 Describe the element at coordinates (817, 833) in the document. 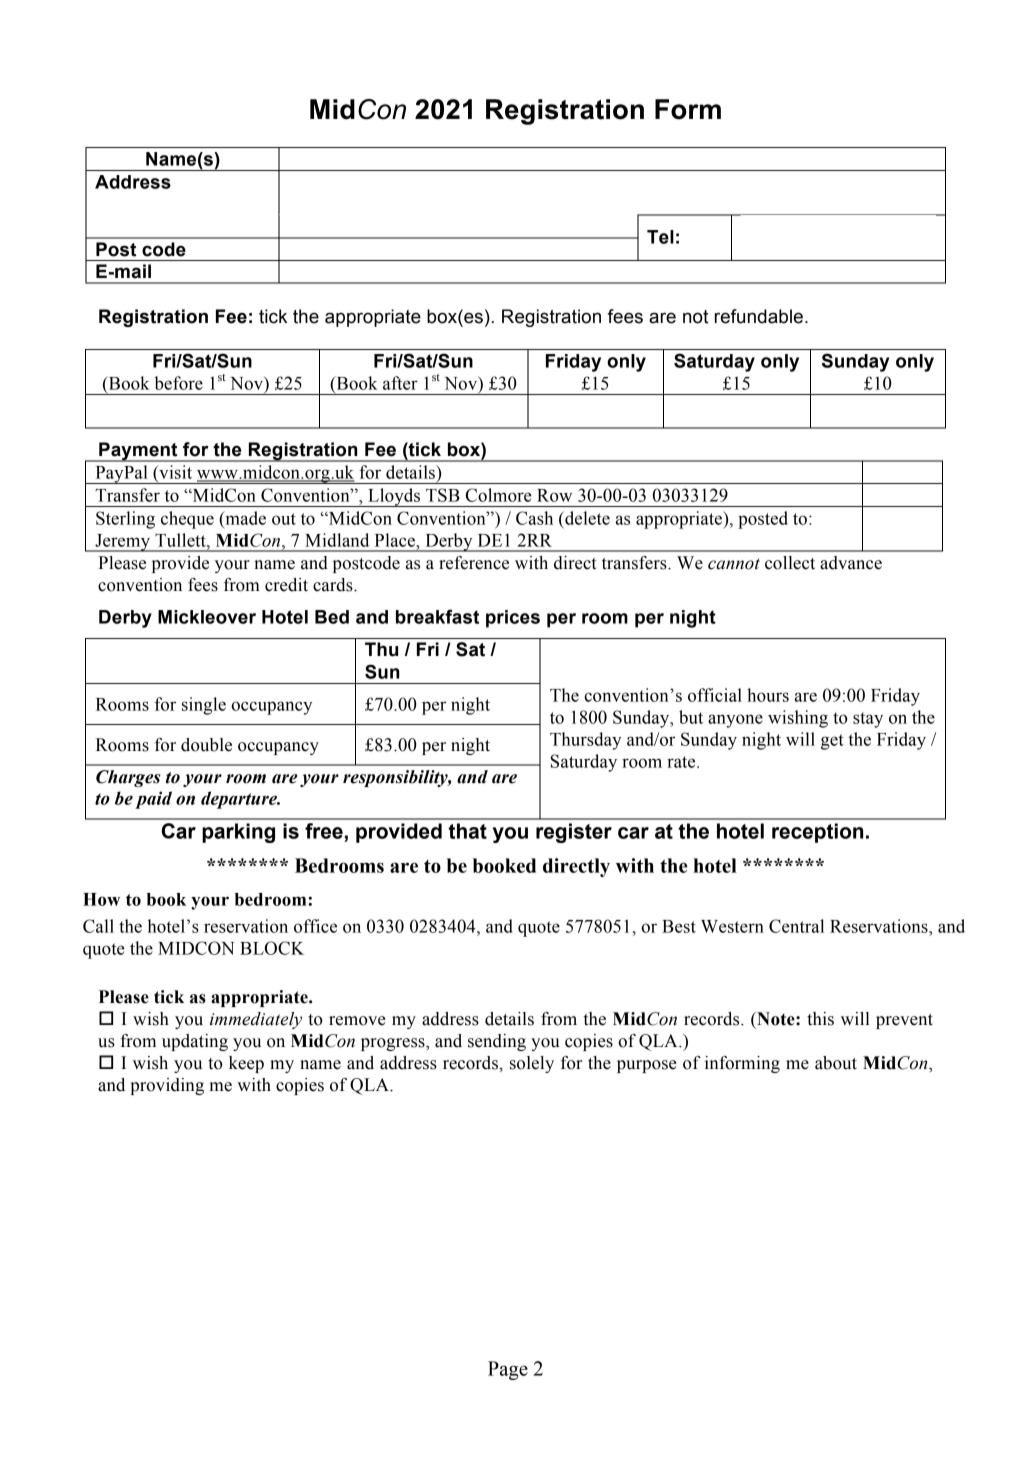

I see `reception` at that location.
